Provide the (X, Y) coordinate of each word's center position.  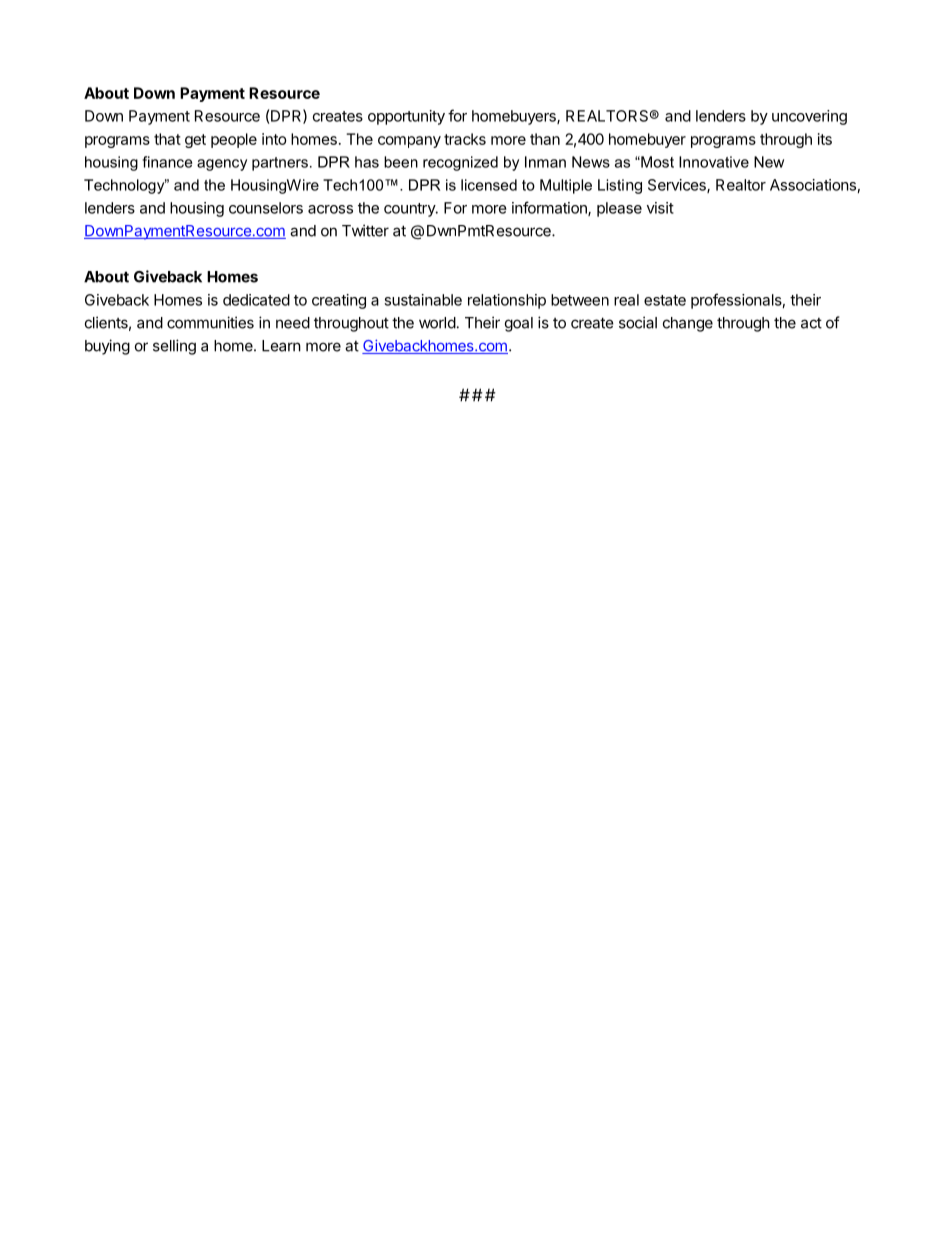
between (580, 300)
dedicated (256, 300)
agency (222, 165)
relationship (507, 301)
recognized (460, 163)
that (167, 139)
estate (665, 300)
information (550, 208)
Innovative (714, 162)
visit (660, 208)
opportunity (406, 117)
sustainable (423, 300)
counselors (266, 208)
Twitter (365, 230)
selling (174, 347)
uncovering (809, 117)
